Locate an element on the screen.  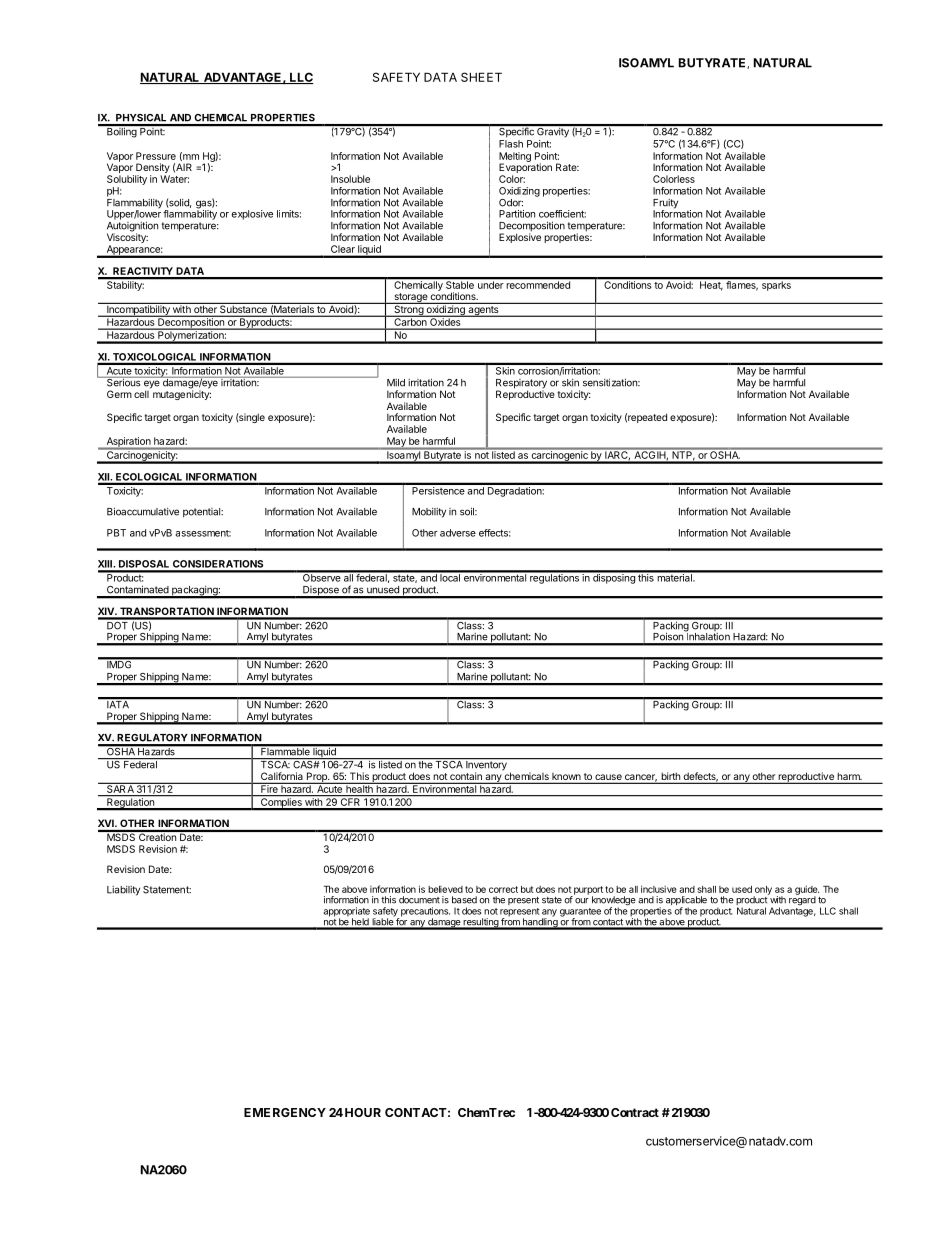
adverse is located at coordinates (458, 533).
